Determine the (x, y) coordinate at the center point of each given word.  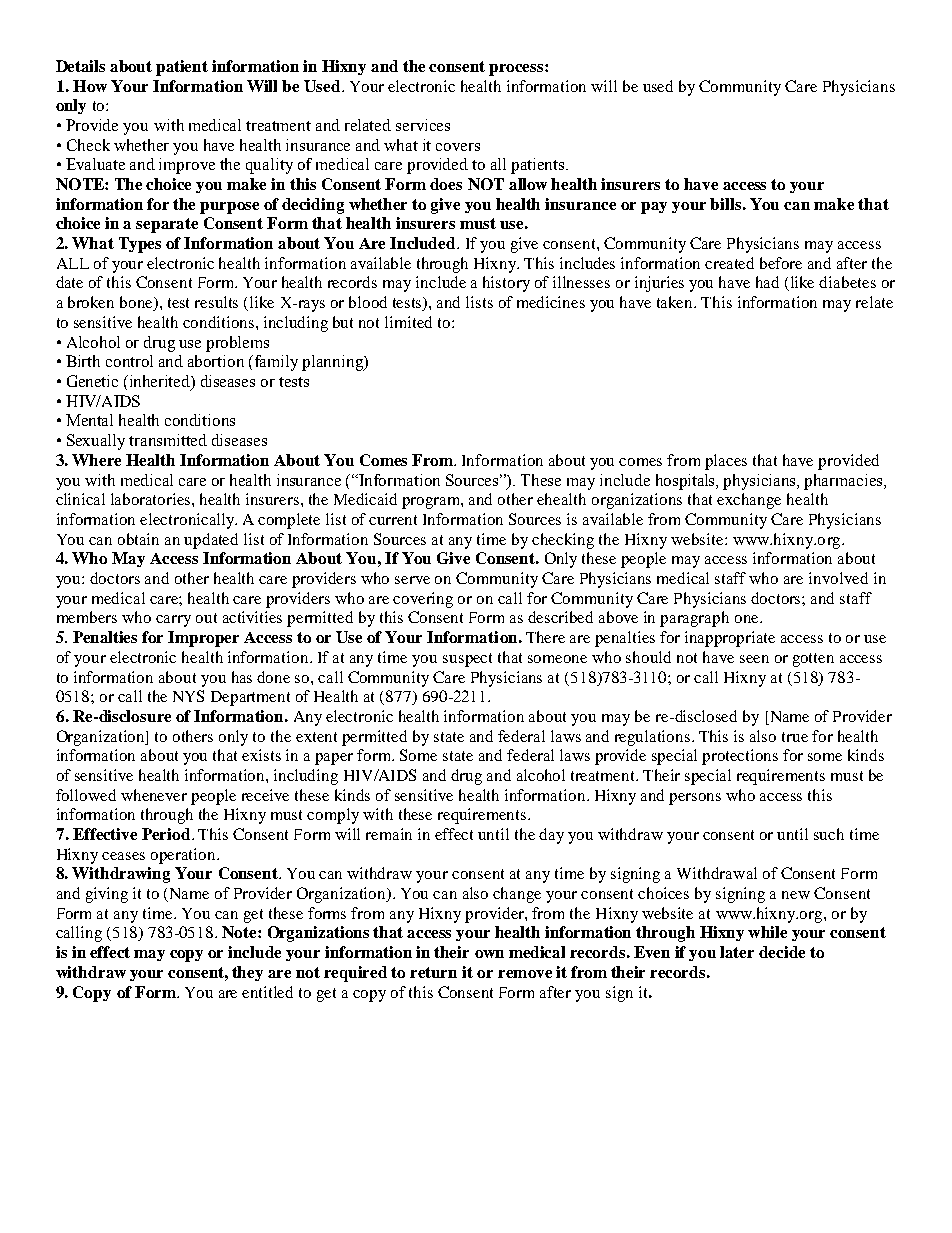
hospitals (687, 482)
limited (408, 322)
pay (654, 208)
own (489, 954)
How (90, 86)
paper (334, 759)
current (393, 520)
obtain (138, 539)
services (423, 125)
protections (740, 757)
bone (137, 303)
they (247, 973)
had (767, 282)
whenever (154, 795)
